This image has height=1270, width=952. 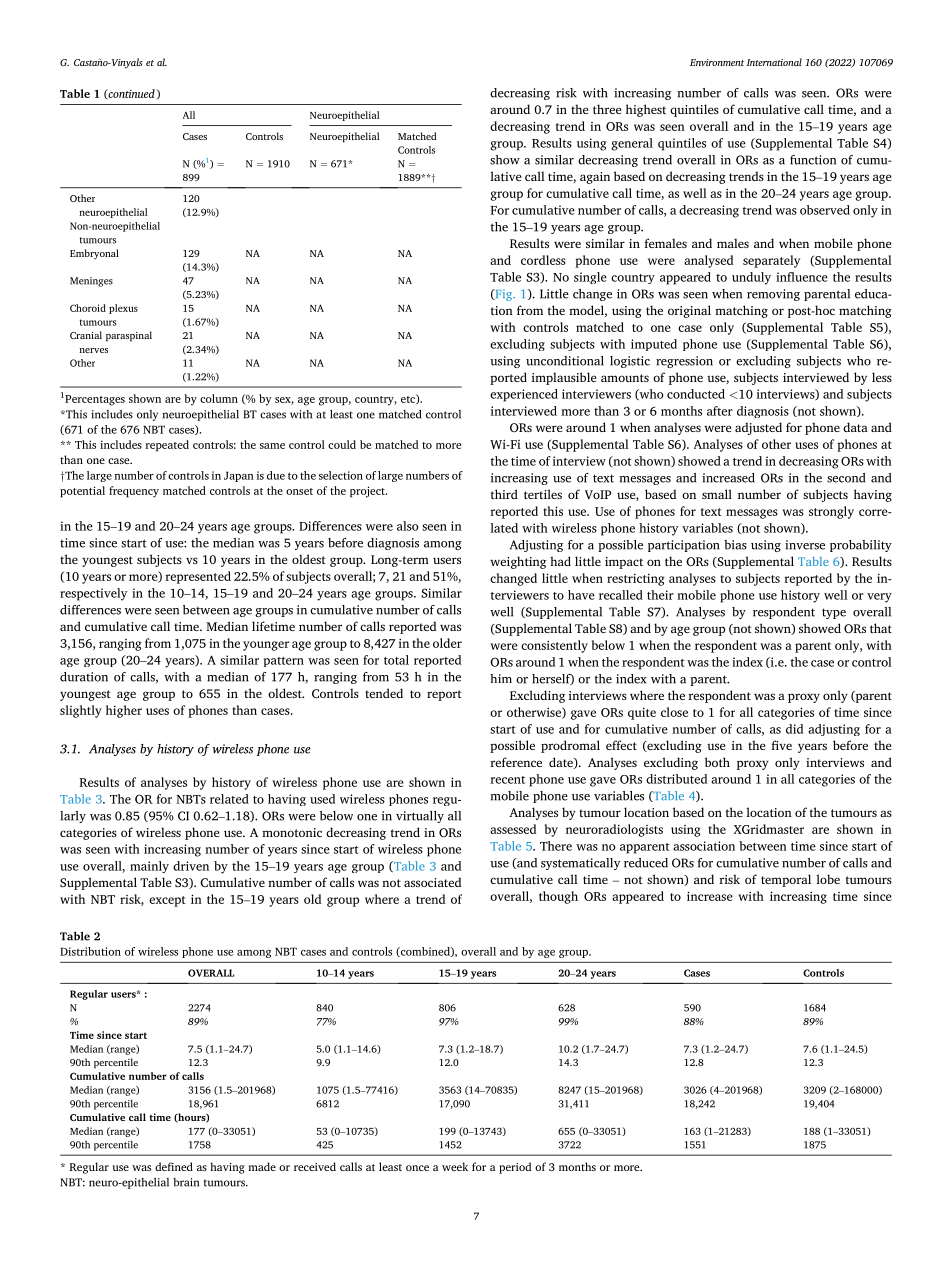 What do you see at coordinates (786, 880) in the image?
I see `temporal` at bounding box center [786, 880].
